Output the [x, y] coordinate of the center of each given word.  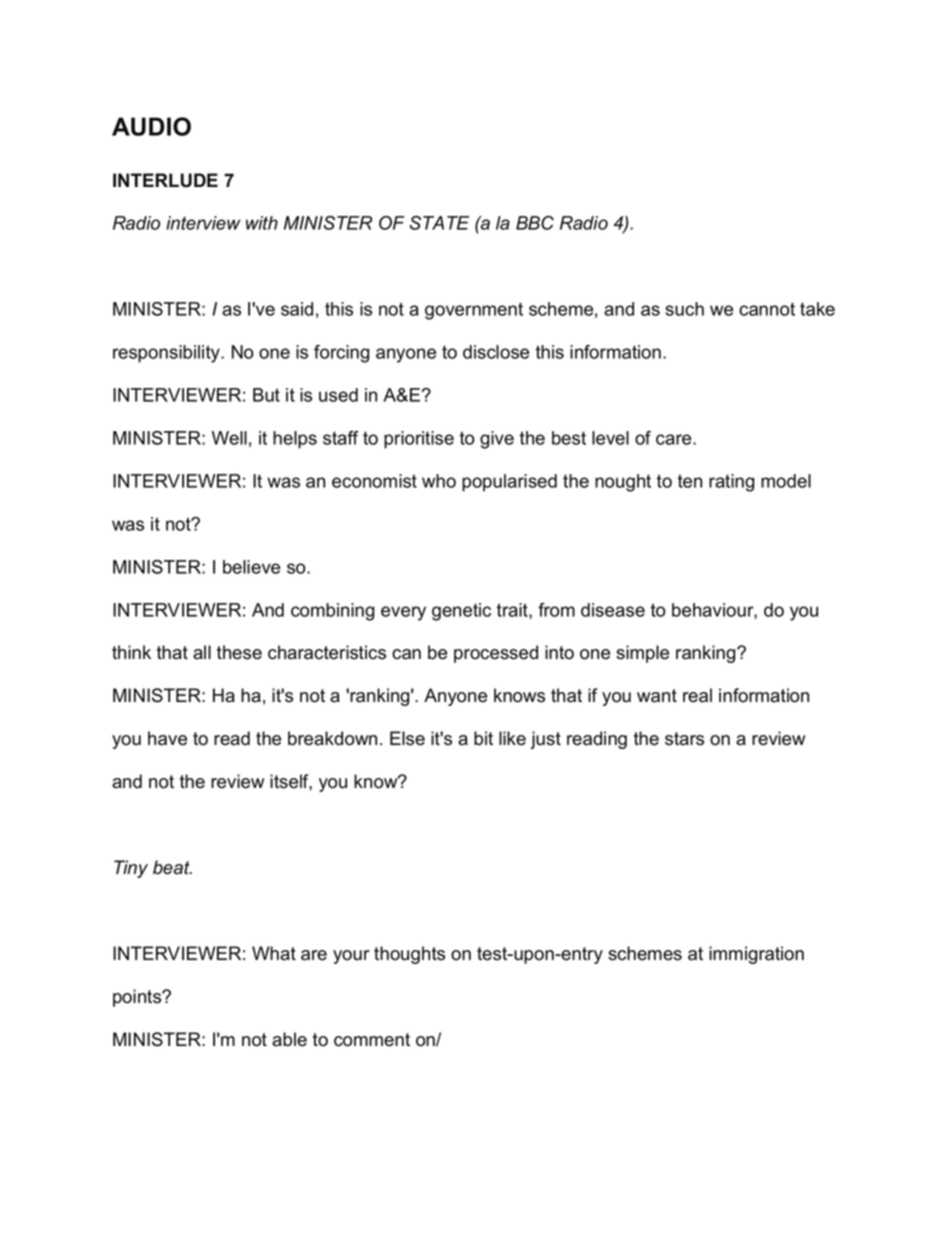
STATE [439, 223]
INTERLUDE [165, 180]
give [497, 440]
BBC [535, 223]
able [289, 1039]
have [167, 738]
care [675, 439]
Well [229, 438]
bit [483, 738]
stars [684, 739]
